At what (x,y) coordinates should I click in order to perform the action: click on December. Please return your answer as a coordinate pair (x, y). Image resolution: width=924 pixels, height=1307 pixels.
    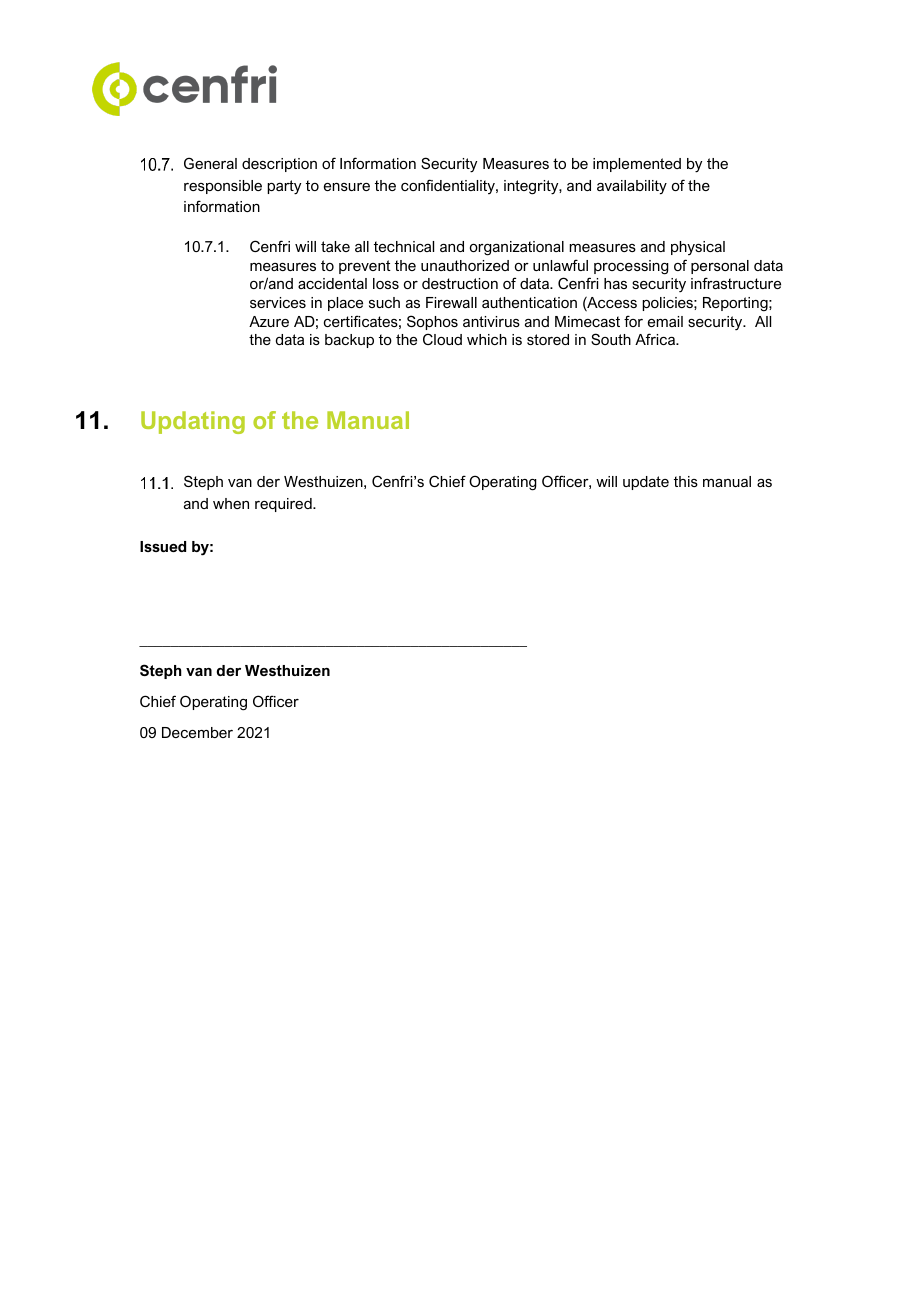
    Looking at the image, I should click on (197, 732).
